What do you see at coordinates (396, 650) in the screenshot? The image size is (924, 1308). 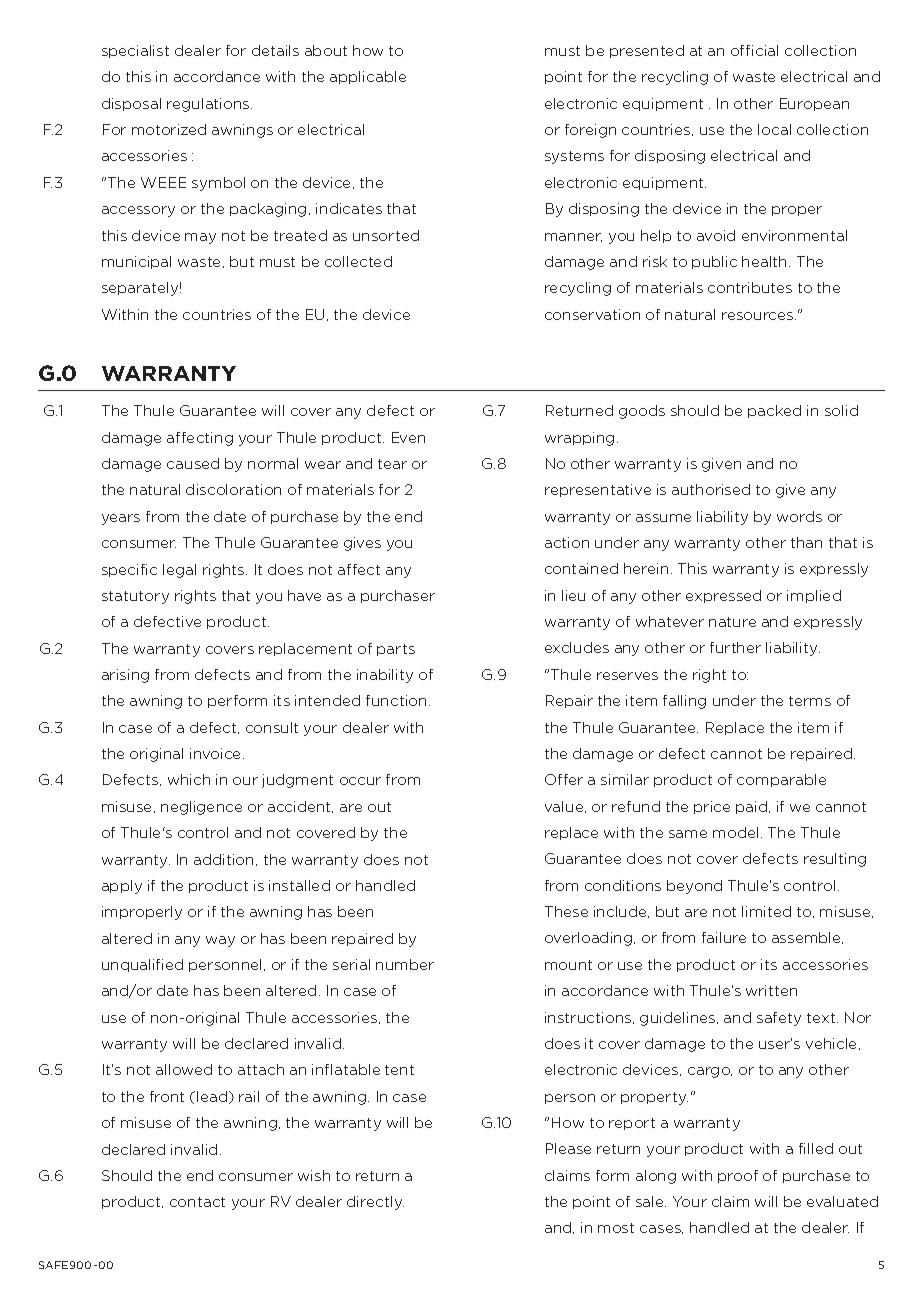 I see `parts` at bounding box center [396, 650].
